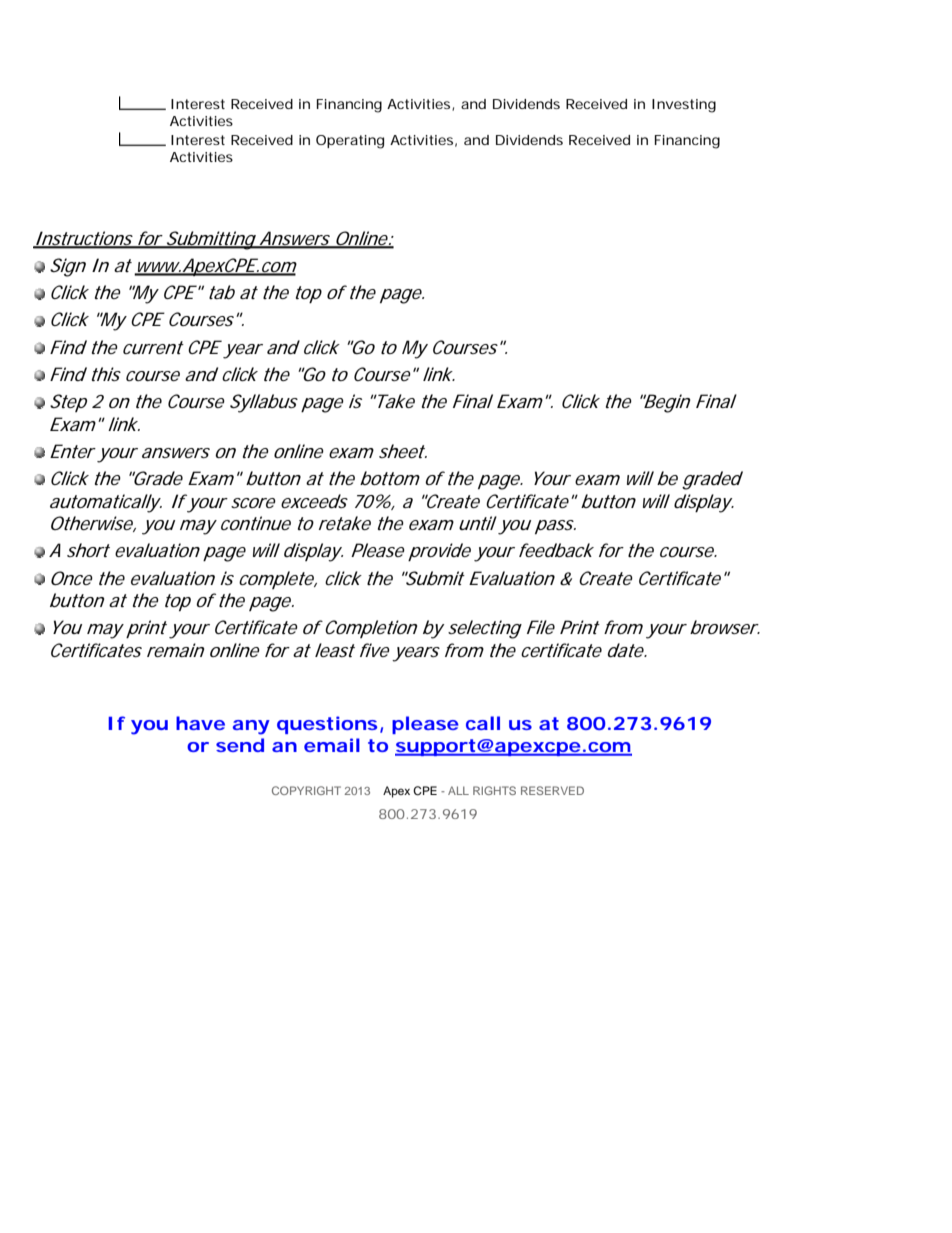 The height and width of the page is (1233, 952). Describe the element at coordinates (350, 142) in the page. I see `Operating` at that location.
